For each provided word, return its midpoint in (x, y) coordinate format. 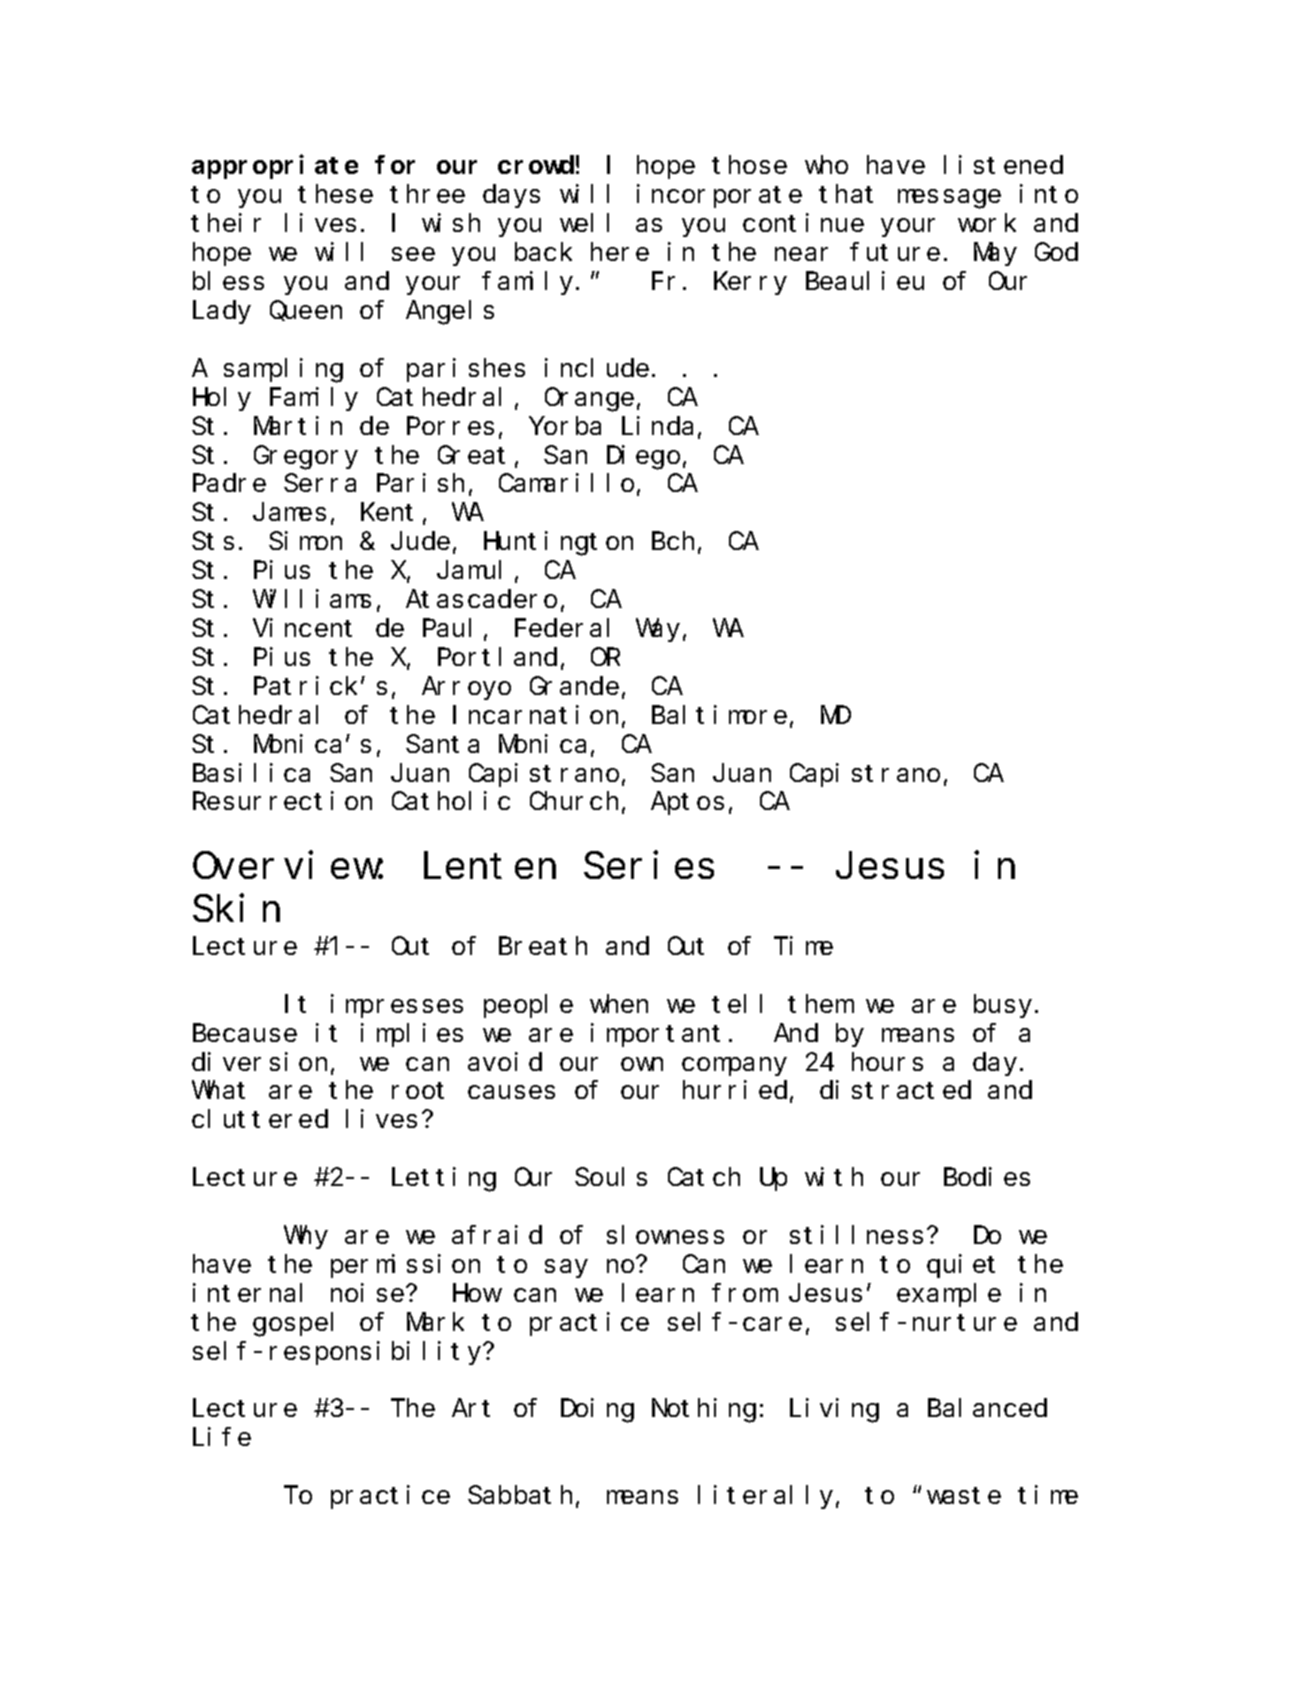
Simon (305, 541)
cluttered (260, 1119)
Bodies (987, 1176)
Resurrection (282, 801)
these (335, 194)
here (620, 252)
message (949, 199)
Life (222, 1436)
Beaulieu (865, 280)
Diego (643, 457)
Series (649, 865)
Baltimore (719, 714)
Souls (611, 1177)
